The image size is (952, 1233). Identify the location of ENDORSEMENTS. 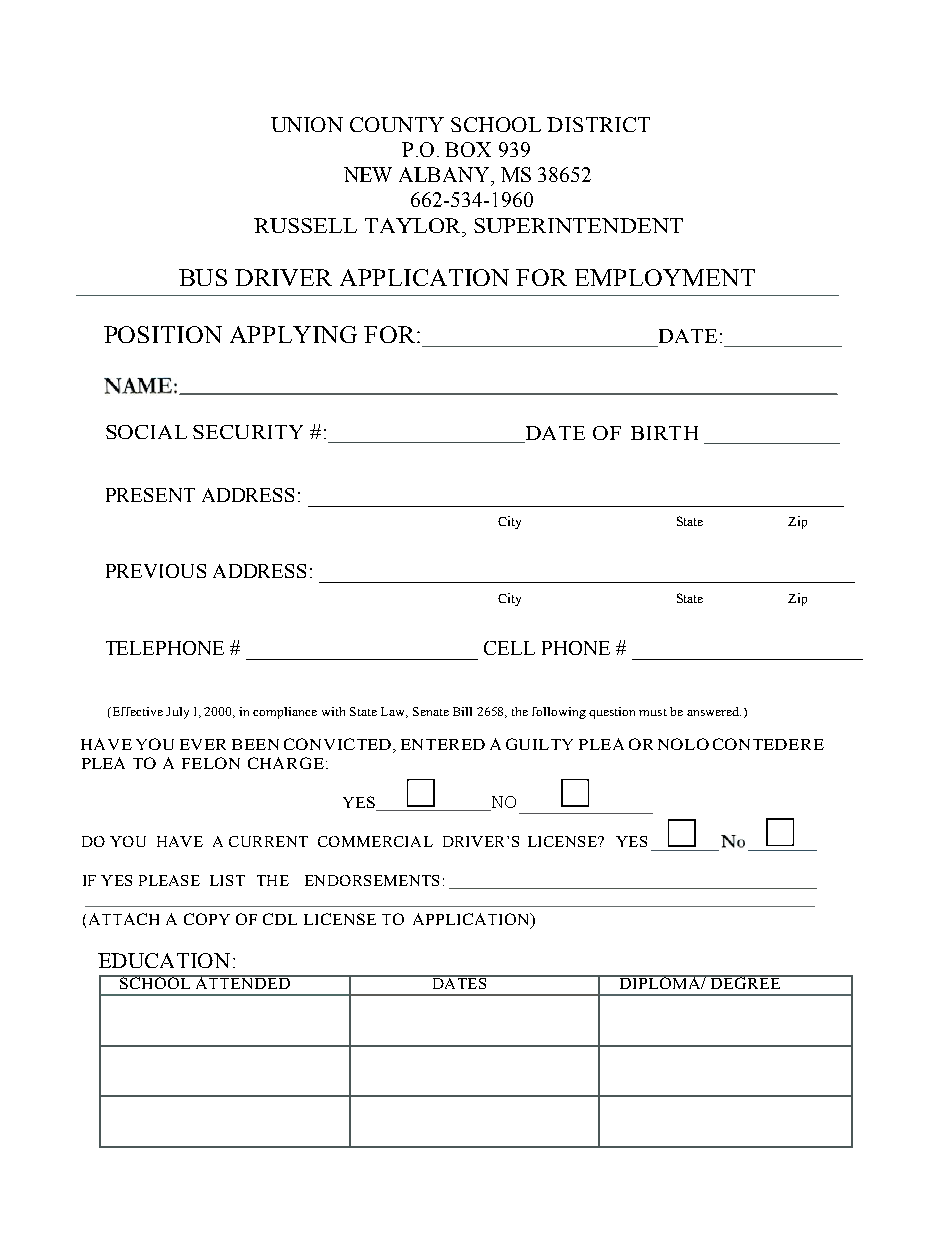
(372, 880).
